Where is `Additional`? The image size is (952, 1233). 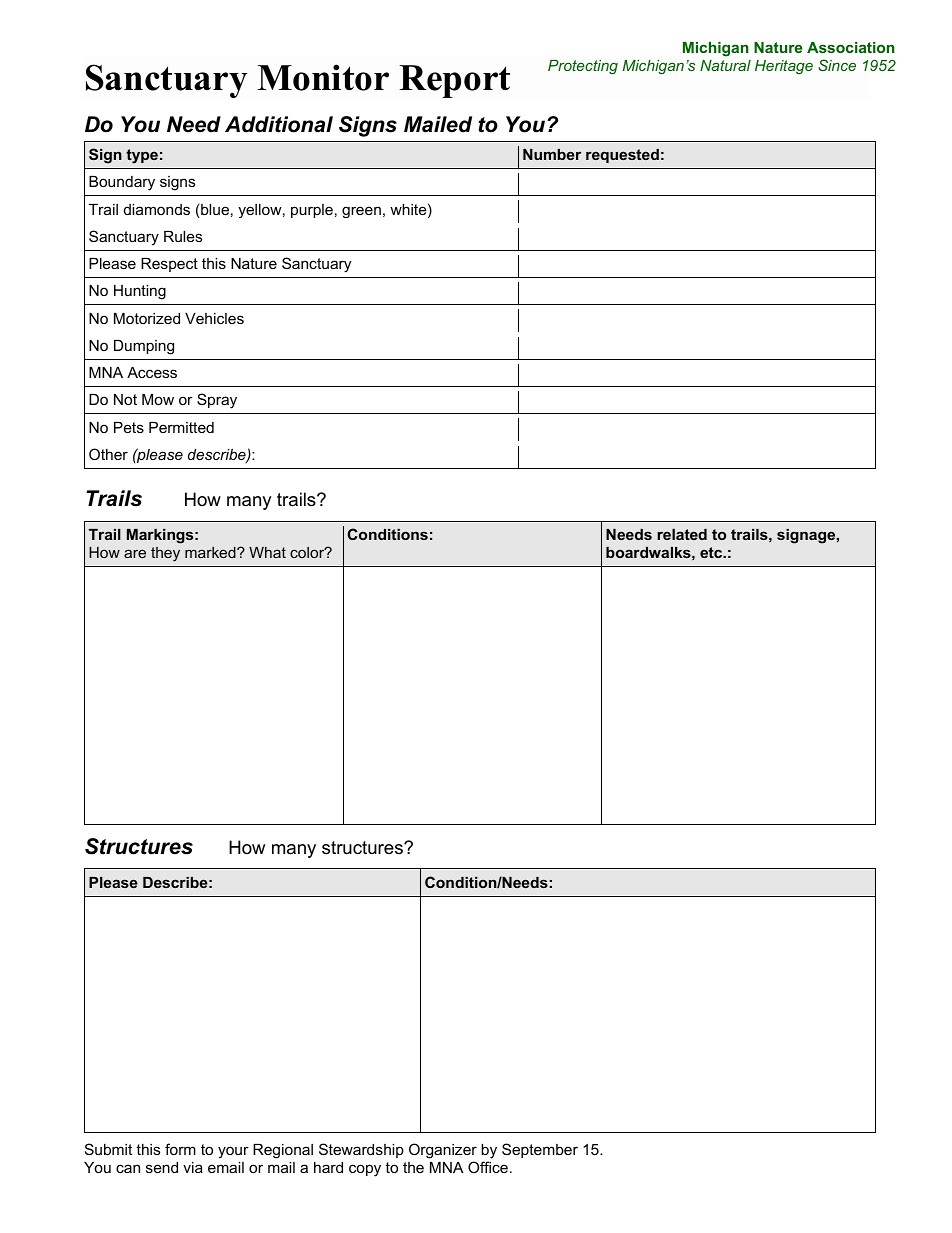
Additional is located at coordinates (279, 124).
